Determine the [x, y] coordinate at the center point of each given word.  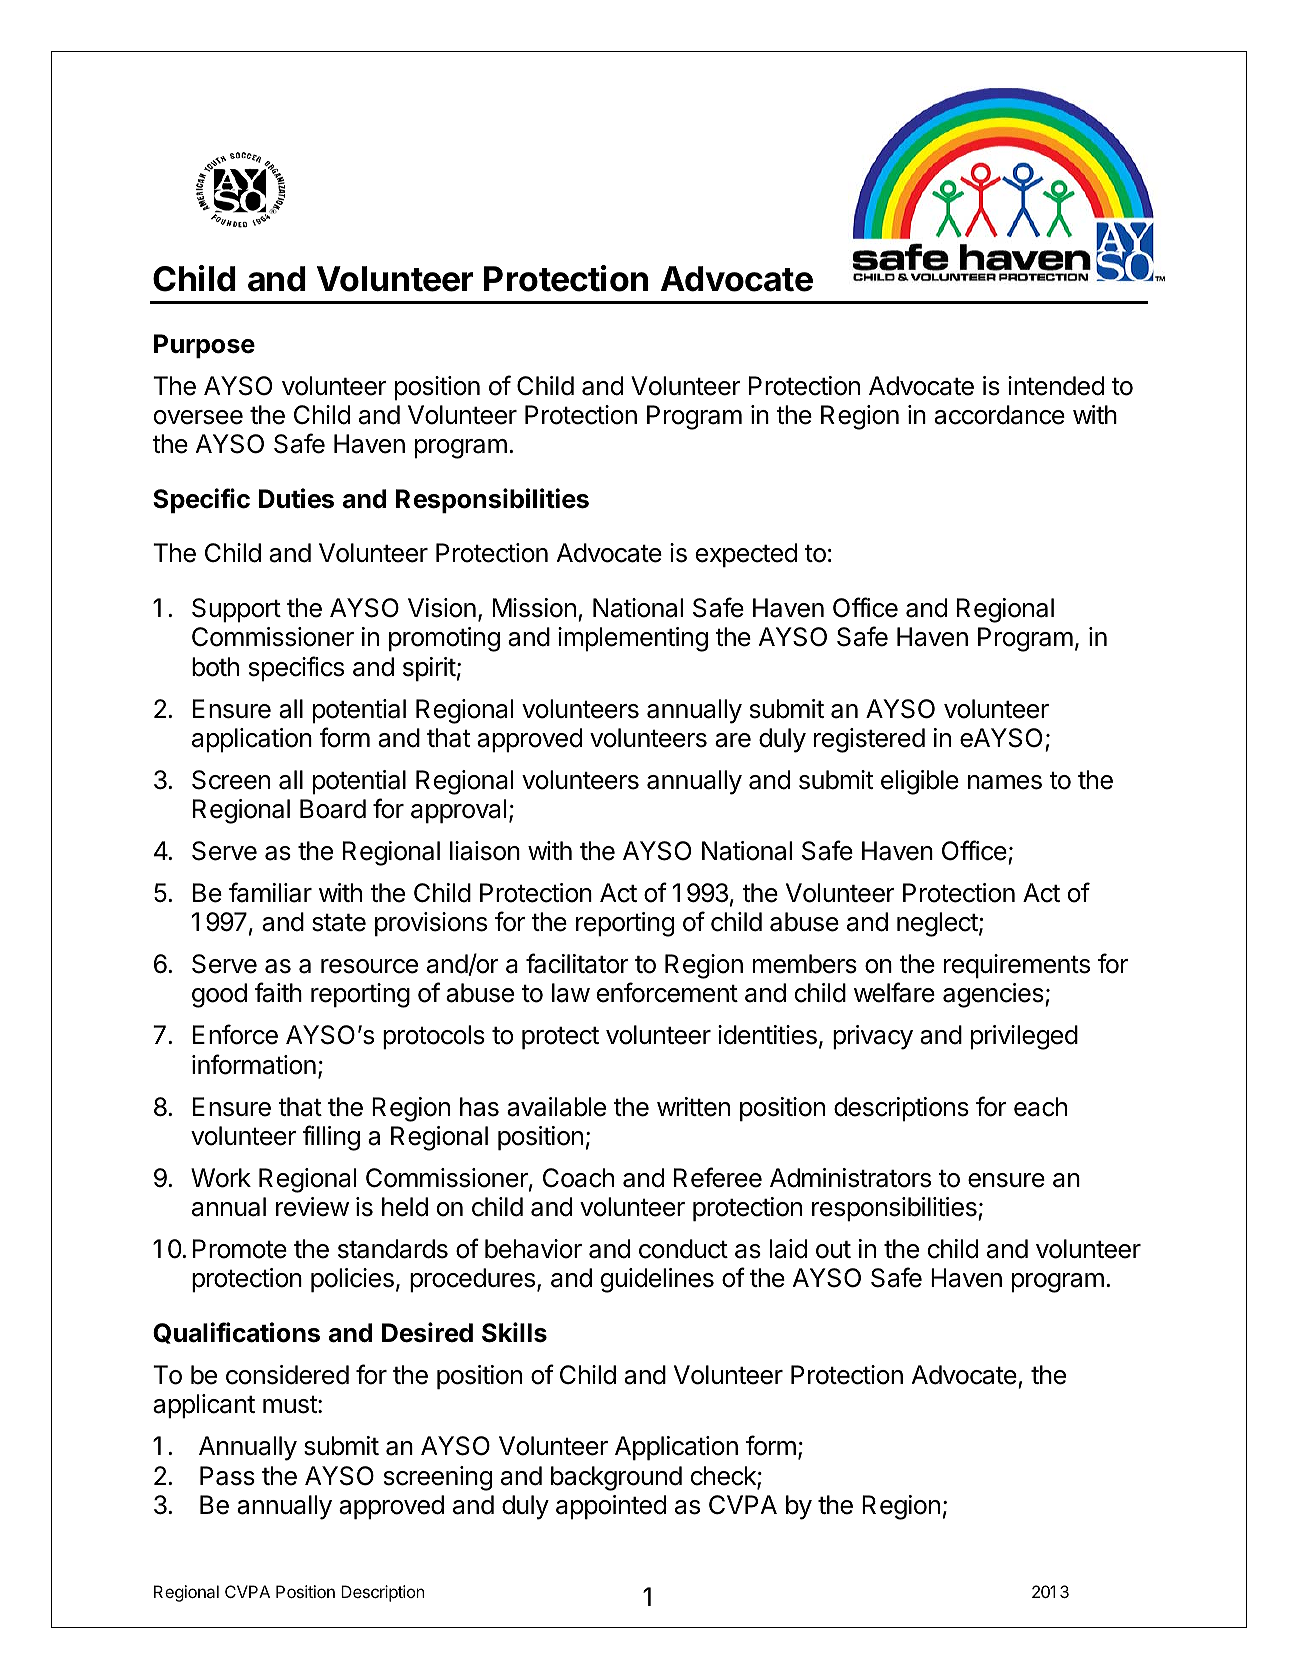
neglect [937, 924]
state [339, 923]
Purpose [204, 346]
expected [746, 555]
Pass [227, 1476]
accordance [999, 415]
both [215, 667]
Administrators [850, 1178]
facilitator [577, 963]
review [312, 1207]
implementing [633, 639]
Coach [578, 1178]
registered [869, 740]
